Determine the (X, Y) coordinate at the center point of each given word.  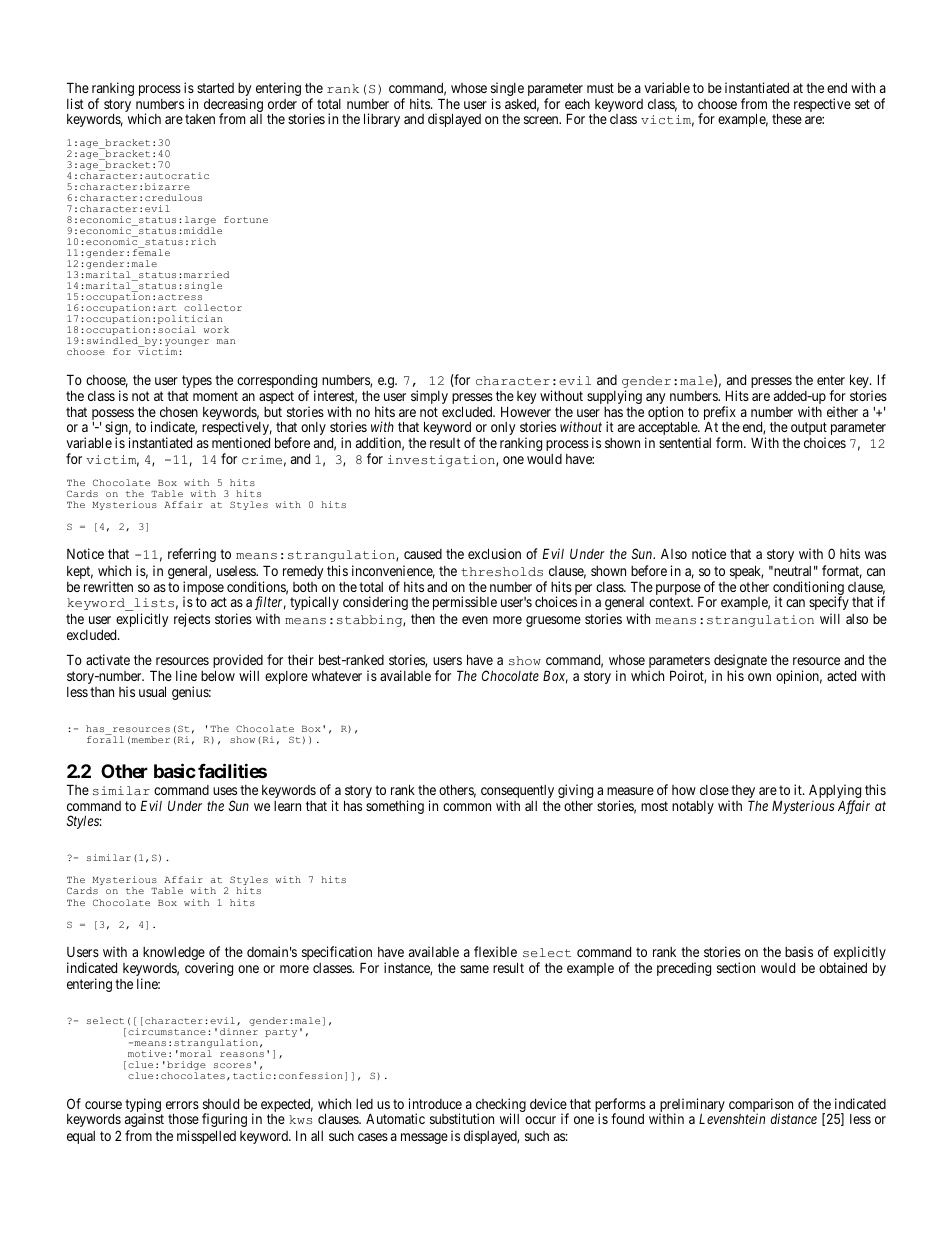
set (862, 104)
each (577, 103)
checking (500, 1106)
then (423, 619)
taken (200, 119)
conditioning (808, 589)
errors (182, 1105)
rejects (192, 620)
